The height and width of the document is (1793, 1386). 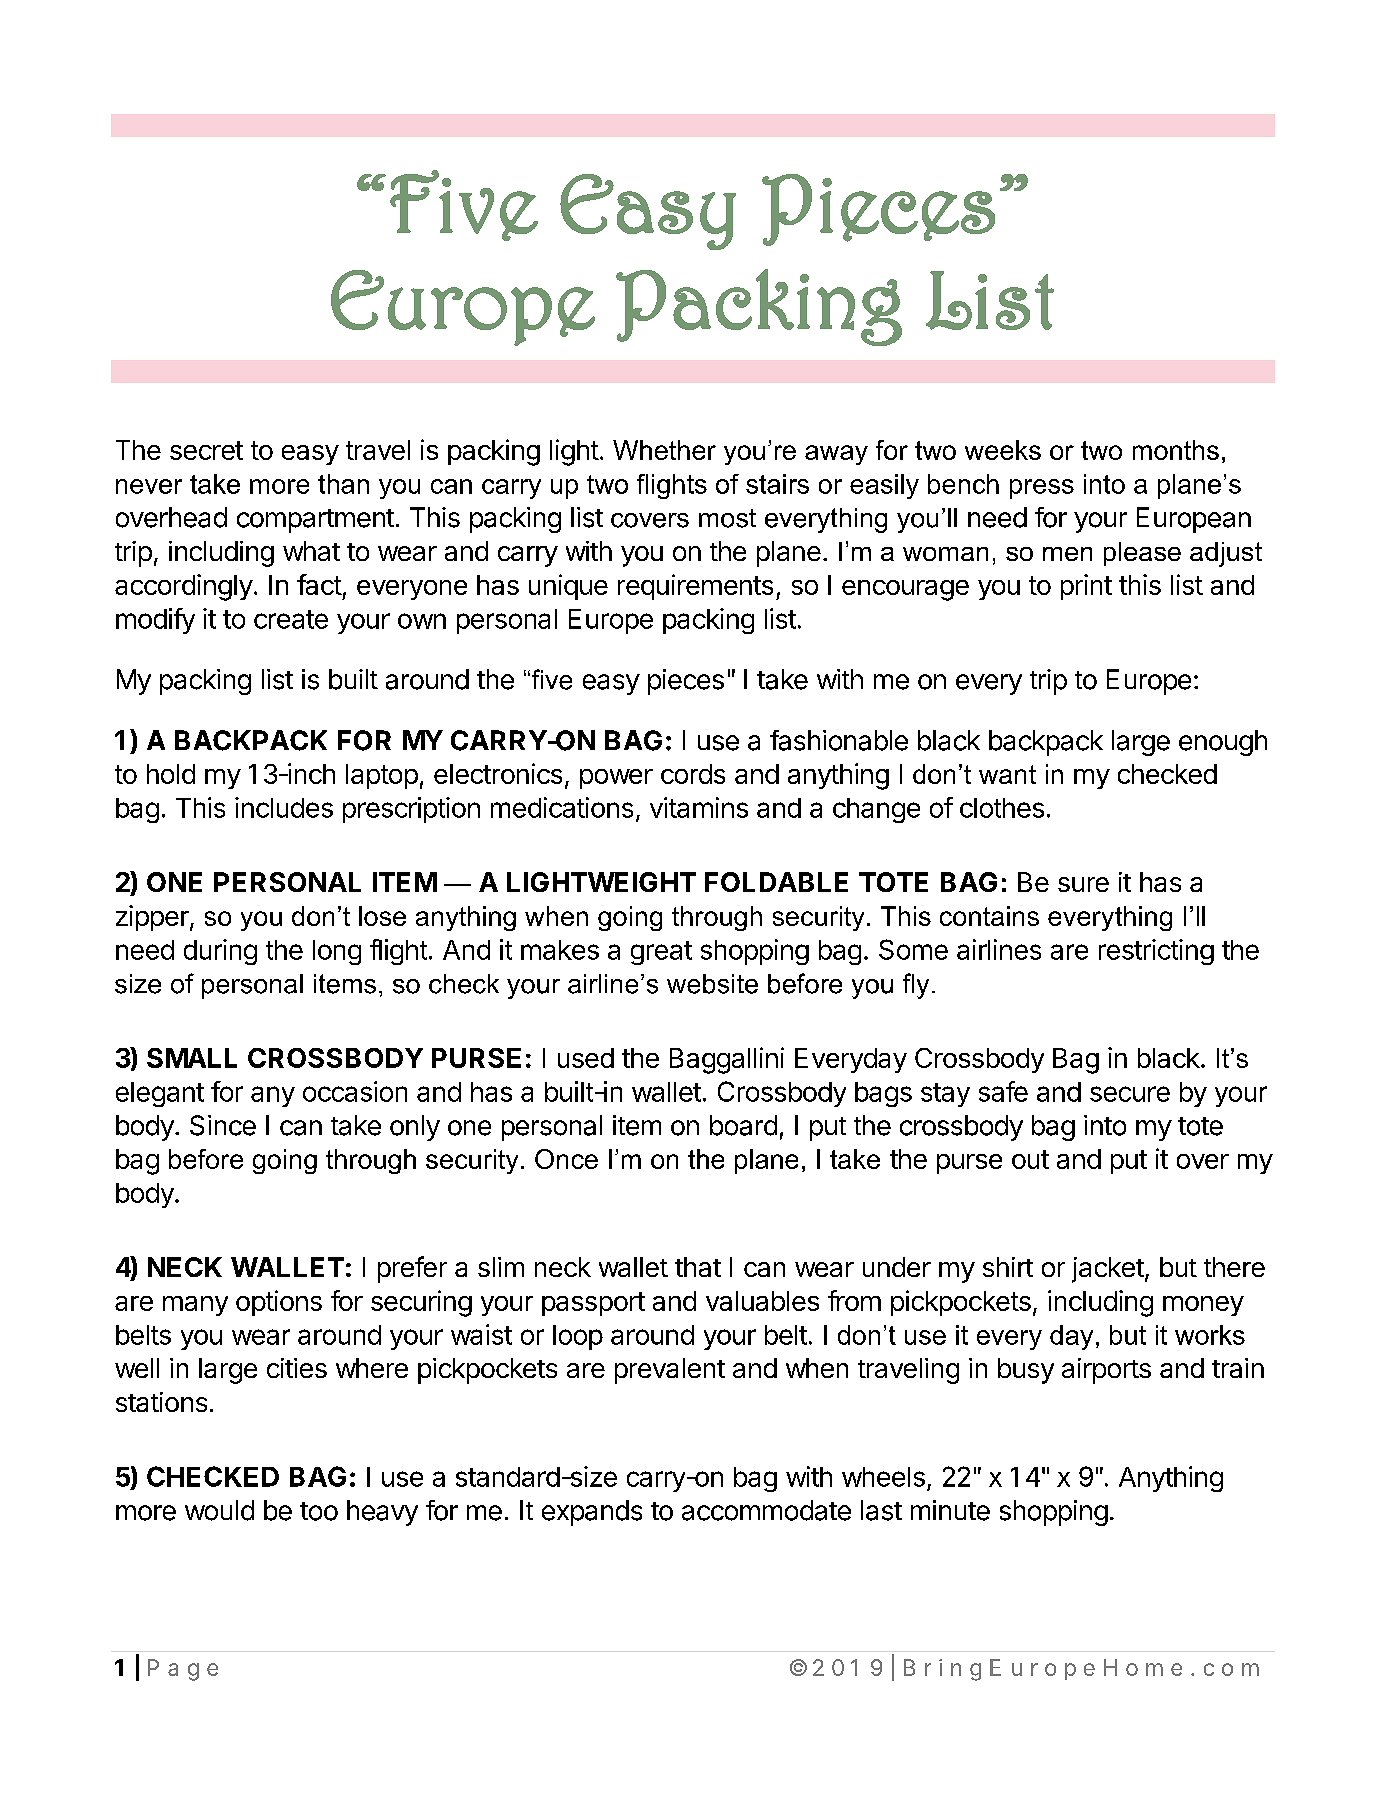 What do you see at coordinates (284, 807) in the document?
I see `includes` at bounding box center [284, 807].
